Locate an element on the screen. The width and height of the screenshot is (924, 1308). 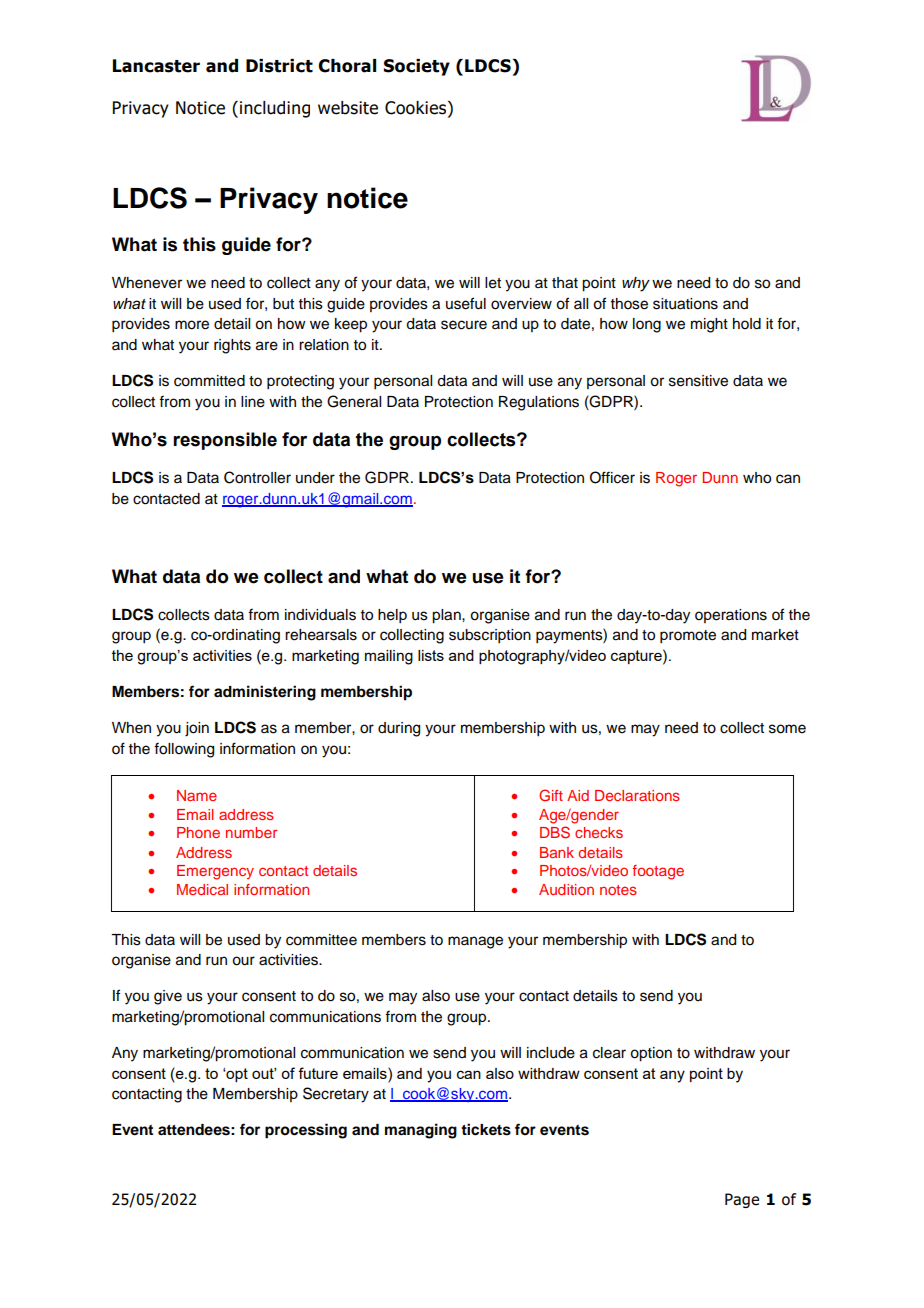
why is located at coordinates (636, 284).
